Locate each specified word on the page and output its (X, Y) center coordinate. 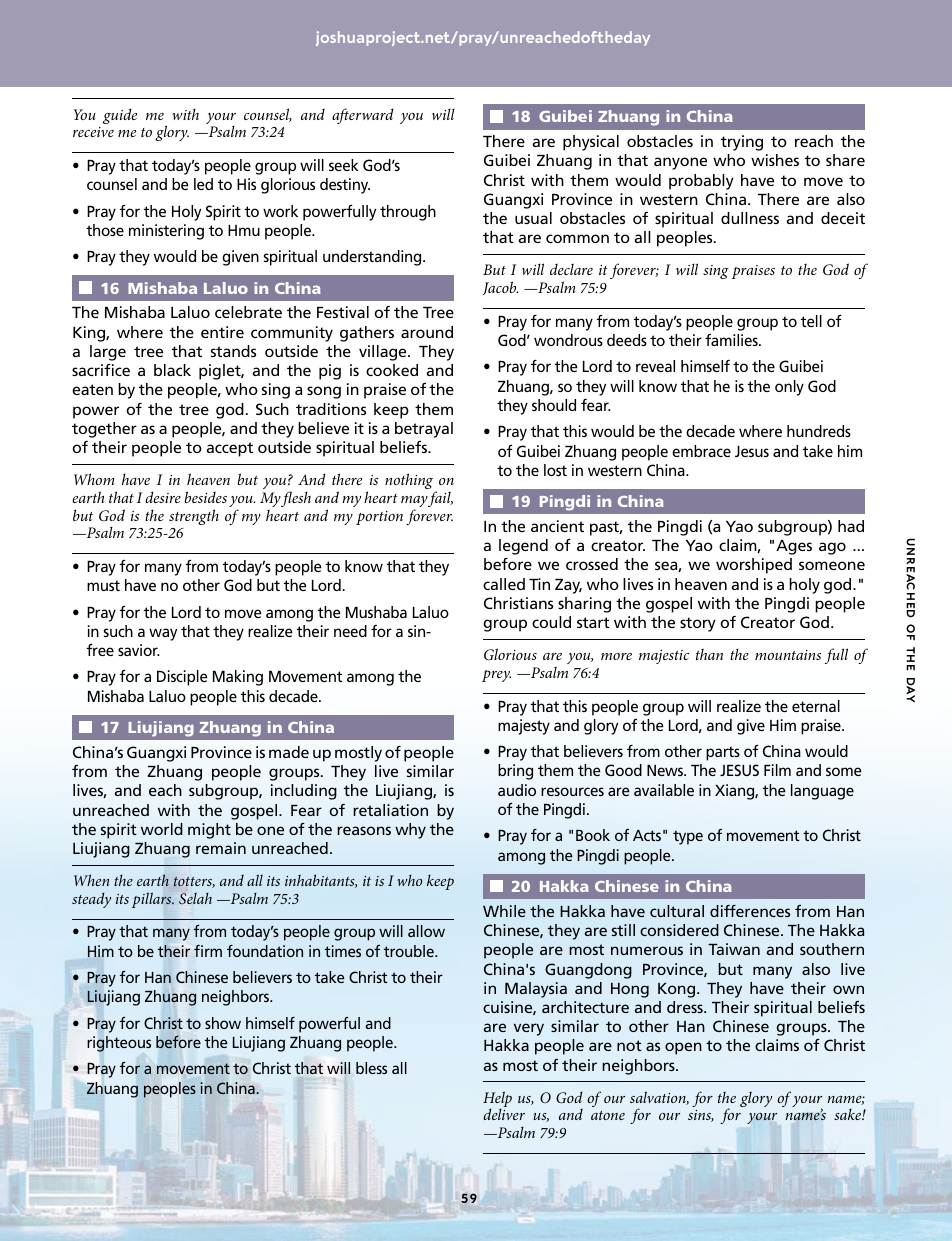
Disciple (182, 678)
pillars (153, 900)
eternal (816, 706)
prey (496, 676)
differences (750, 911)
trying (742, 143)
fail (440, 499)
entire (222, 332)
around (427, 332)
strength (194, 517)
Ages (794, 547)
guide (120, 116)
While (504, 911)
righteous (119, 1044)
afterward (363, 116)
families (732, 340)
